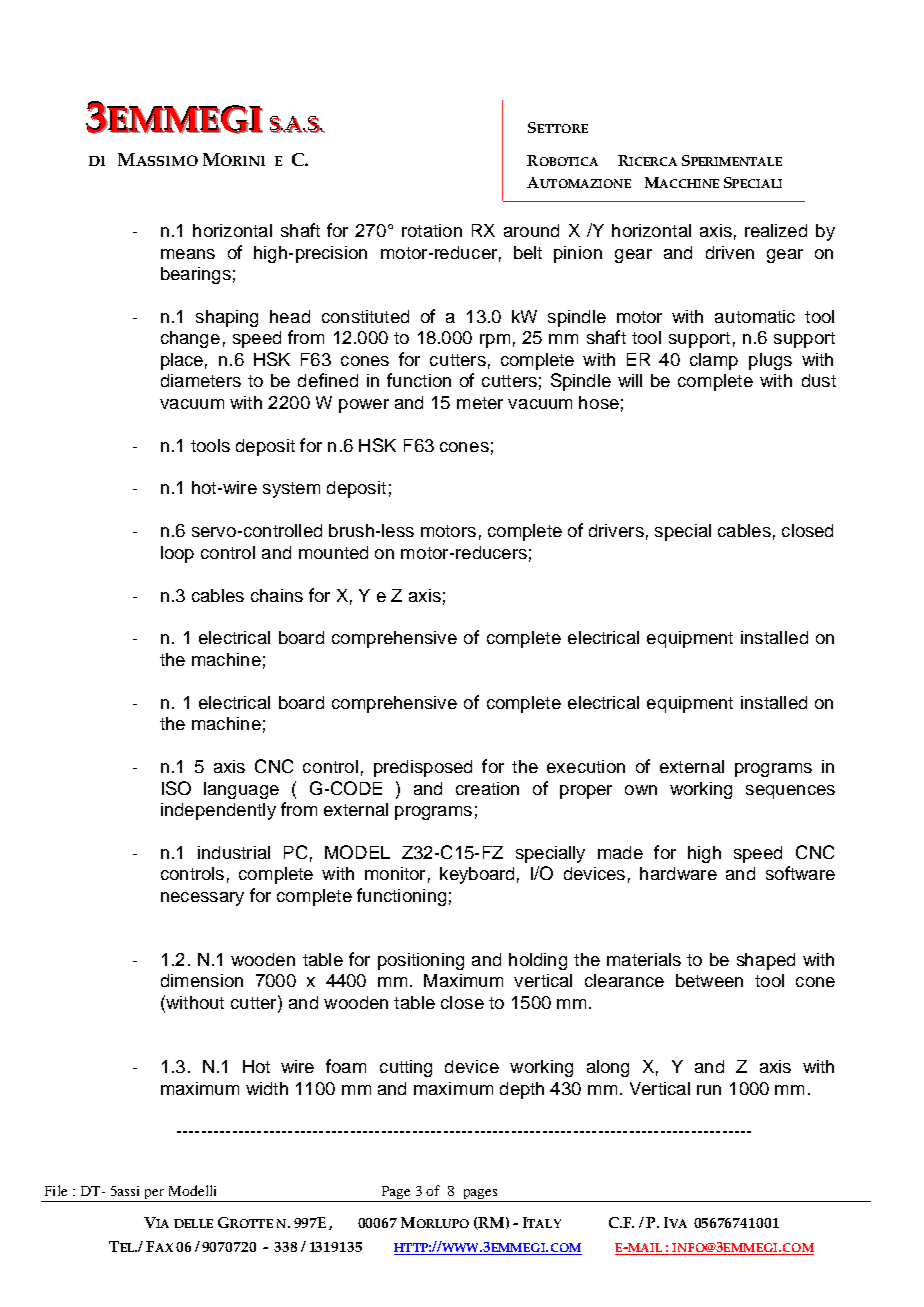 The height and width of the screenshot is (1307, 924). I want to click on between, so click(709, 980).
